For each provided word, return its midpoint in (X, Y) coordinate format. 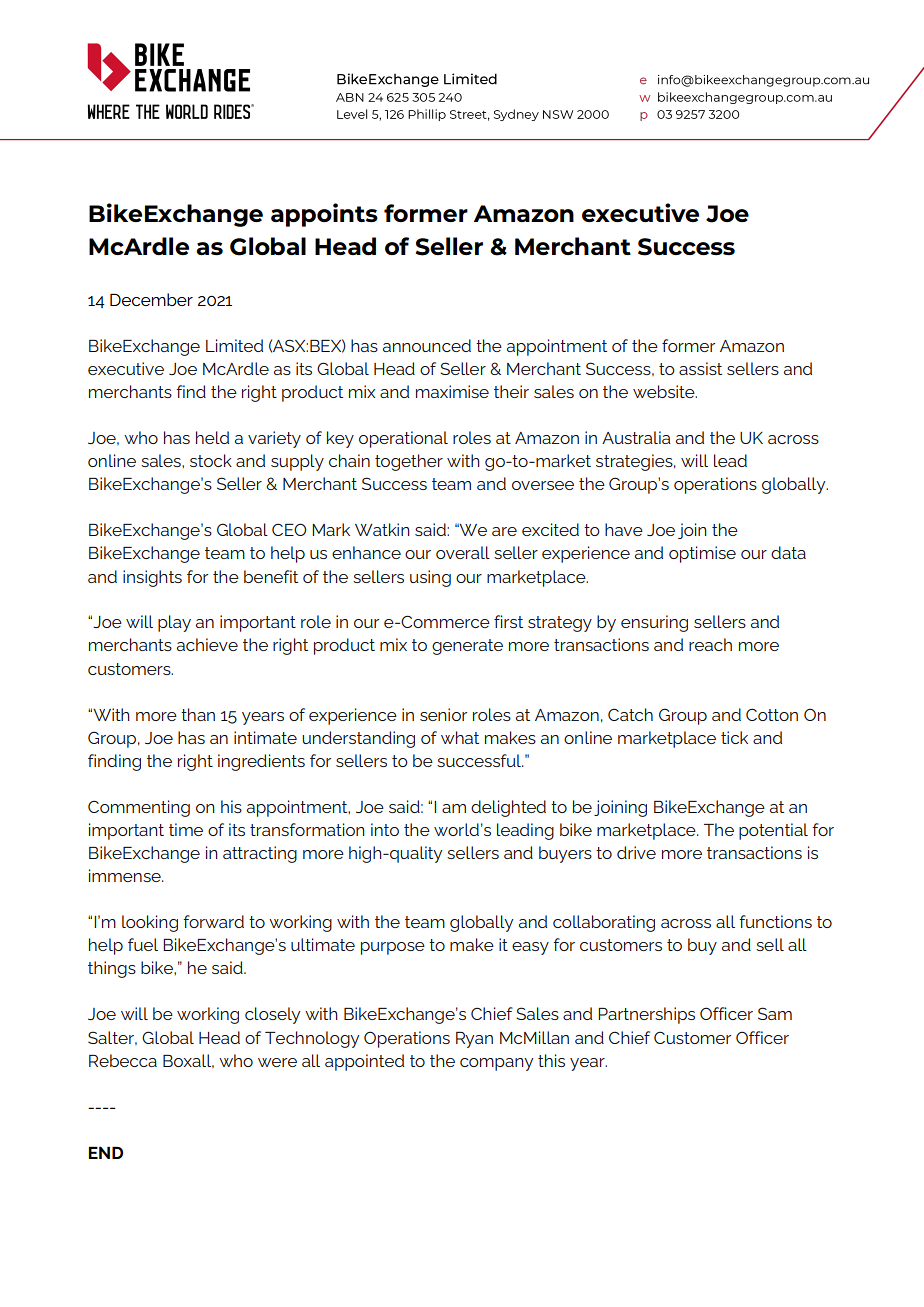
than (198, 714)
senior (443, 714)
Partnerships (646, 1015)
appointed (364, 1062)
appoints (324, 215)
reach (710, 644)
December (151, 299)
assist (700, 368)
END (106, 1152)
